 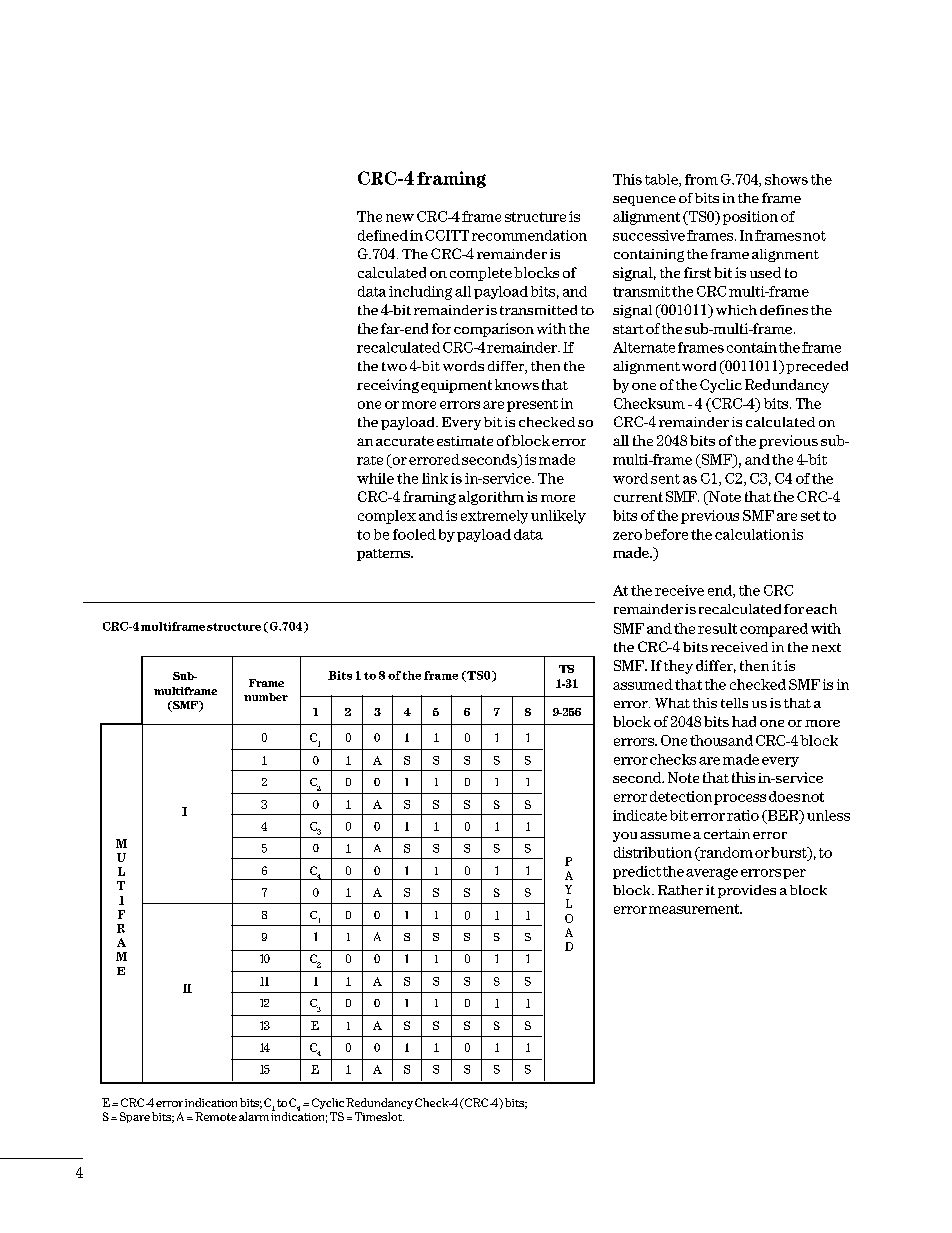 What do you see at coordinates (774, 630) in the image?
I see `compared` at bounding box center [774, 630].
